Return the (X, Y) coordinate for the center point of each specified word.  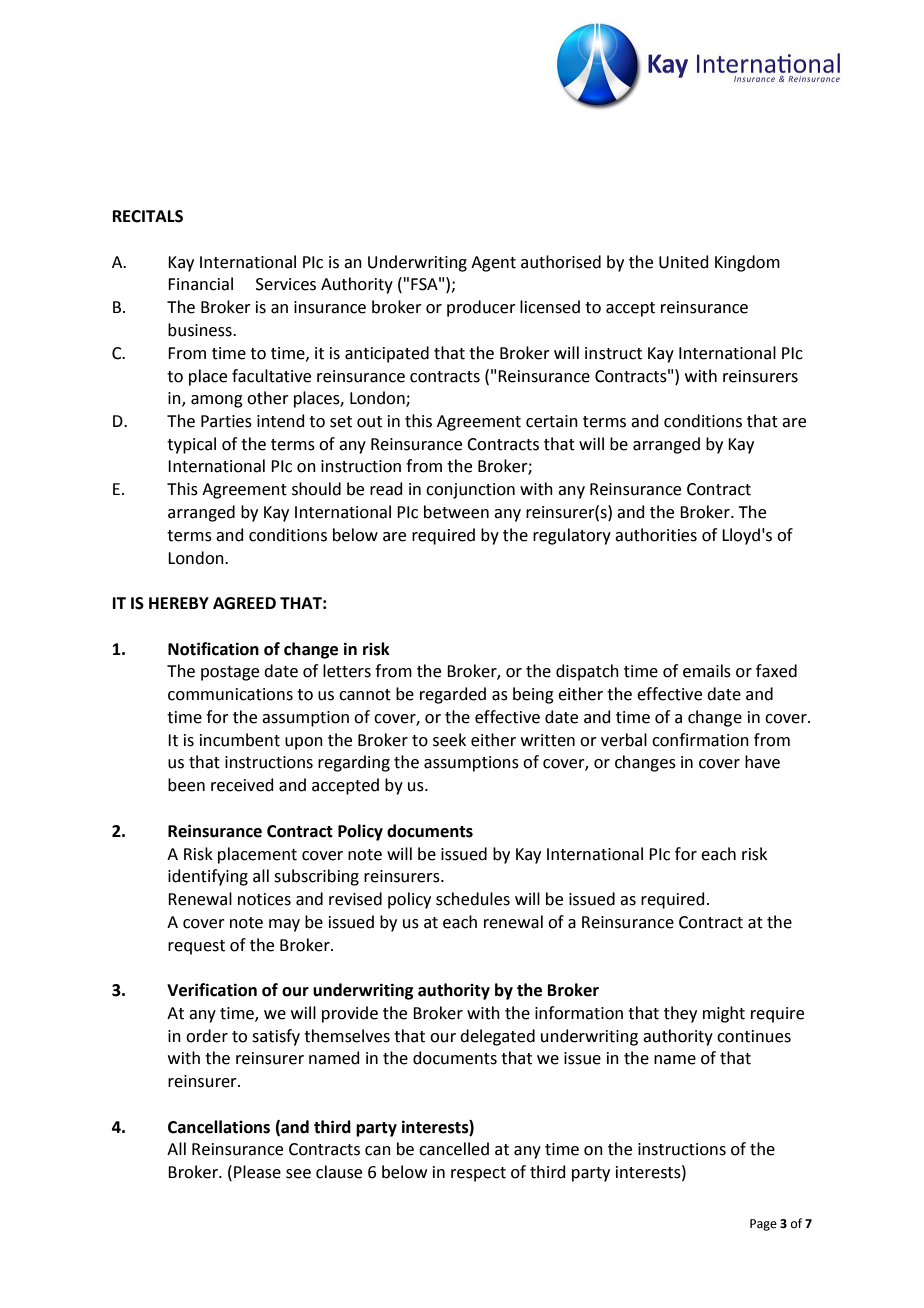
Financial (200, 284)
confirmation (700, 740)
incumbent (240, 740)
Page (763, 1225)
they (680, 1014)
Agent (493, 264)
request (196, 947)
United (684, 262)
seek (449, 740)
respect (478, 1174)
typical (191, 445)
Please (257, 1172)
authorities (656, 535)
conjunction (470, 491)
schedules (473, 899)
